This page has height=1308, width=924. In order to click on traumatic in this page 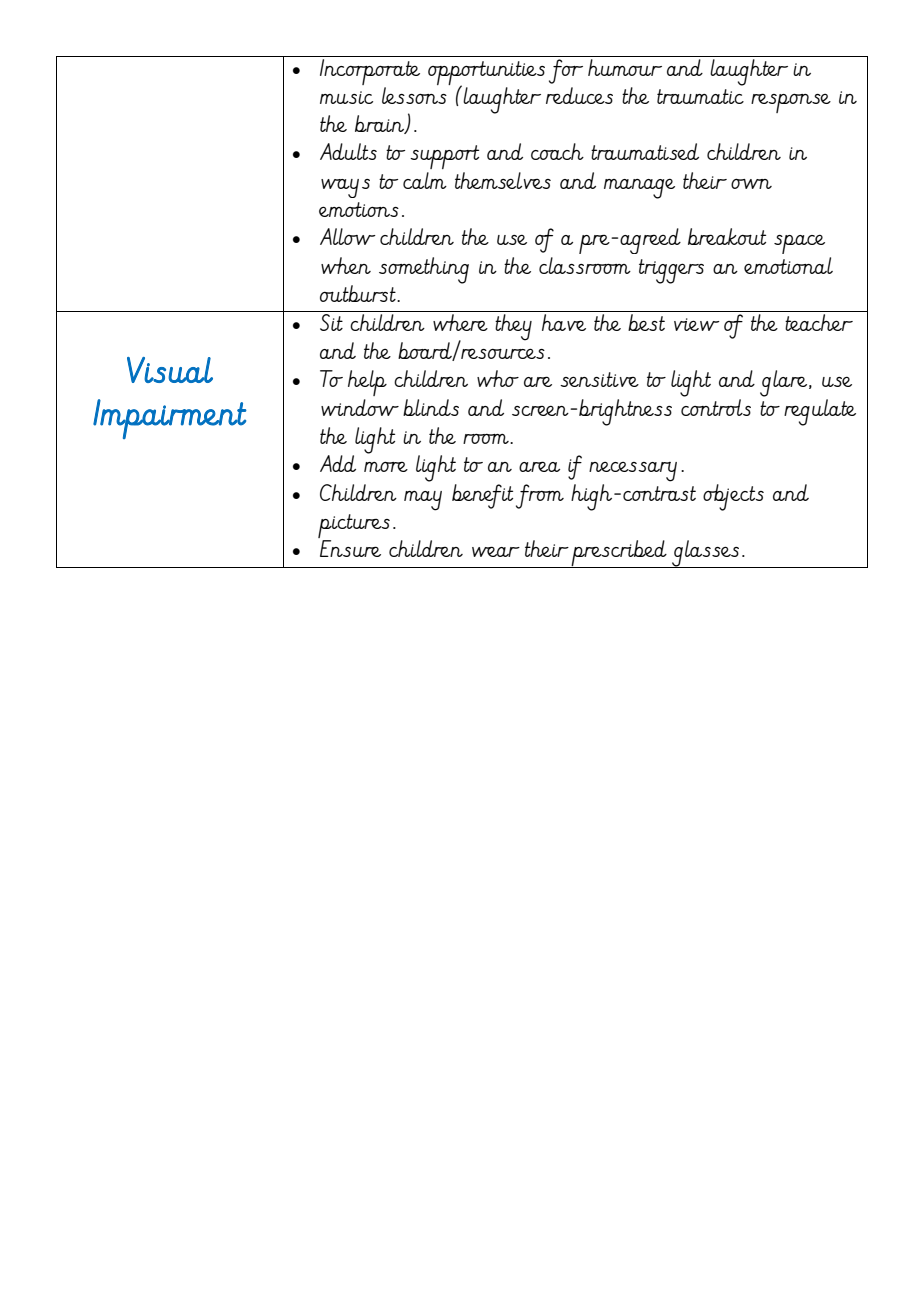, I will do `click(700, 96)`.
